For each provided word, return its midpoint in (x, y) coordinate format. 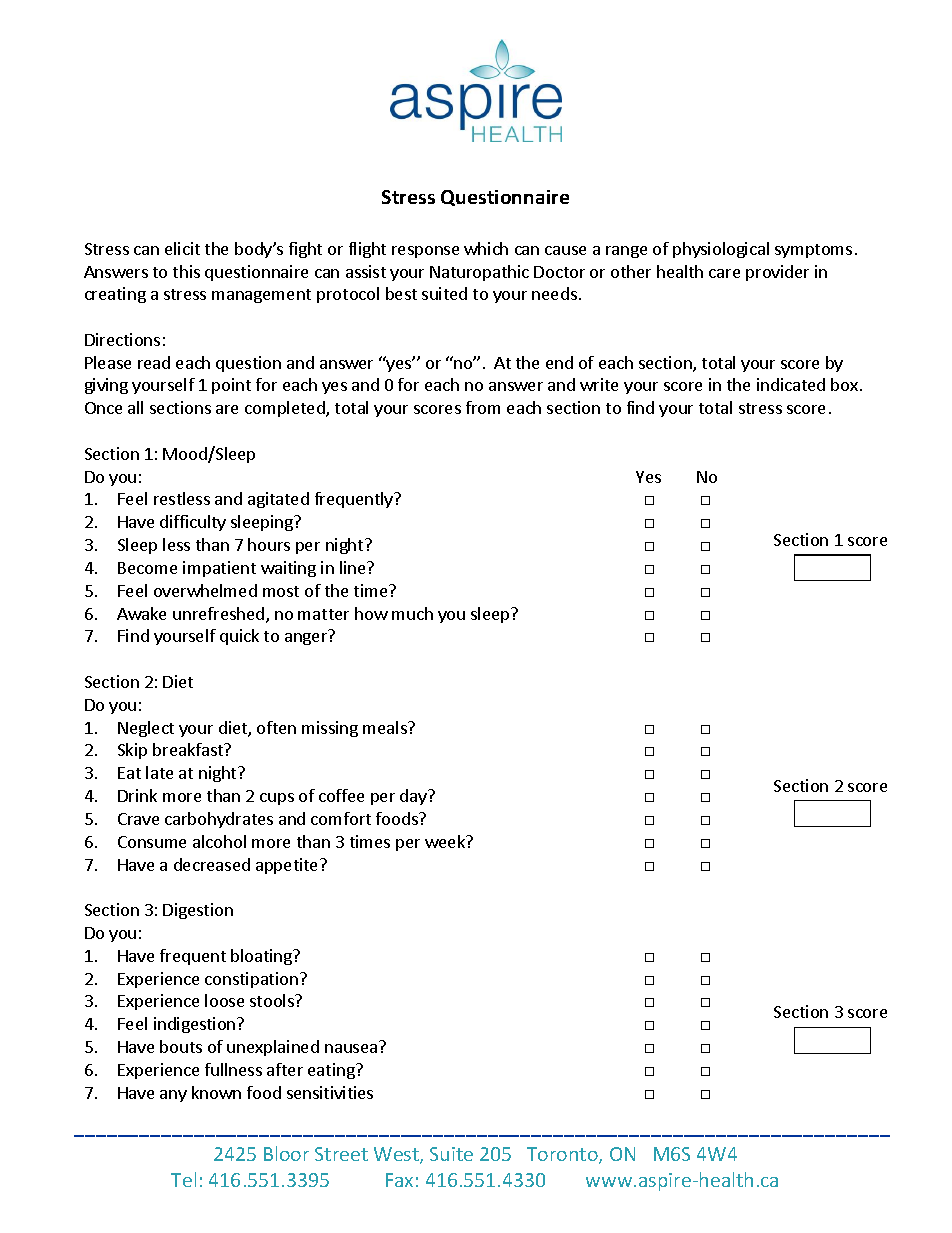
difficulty (193, 523)
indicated (791, 384)
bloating (263, 957)
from (483, 407)
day (414, 797)
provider (777, 273)
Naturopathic (479, 273)
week (446, 841)
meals (386, 727)
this (186, 271)
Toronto (563, 1155)
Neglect (146, 729)
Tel (183, 1179)
